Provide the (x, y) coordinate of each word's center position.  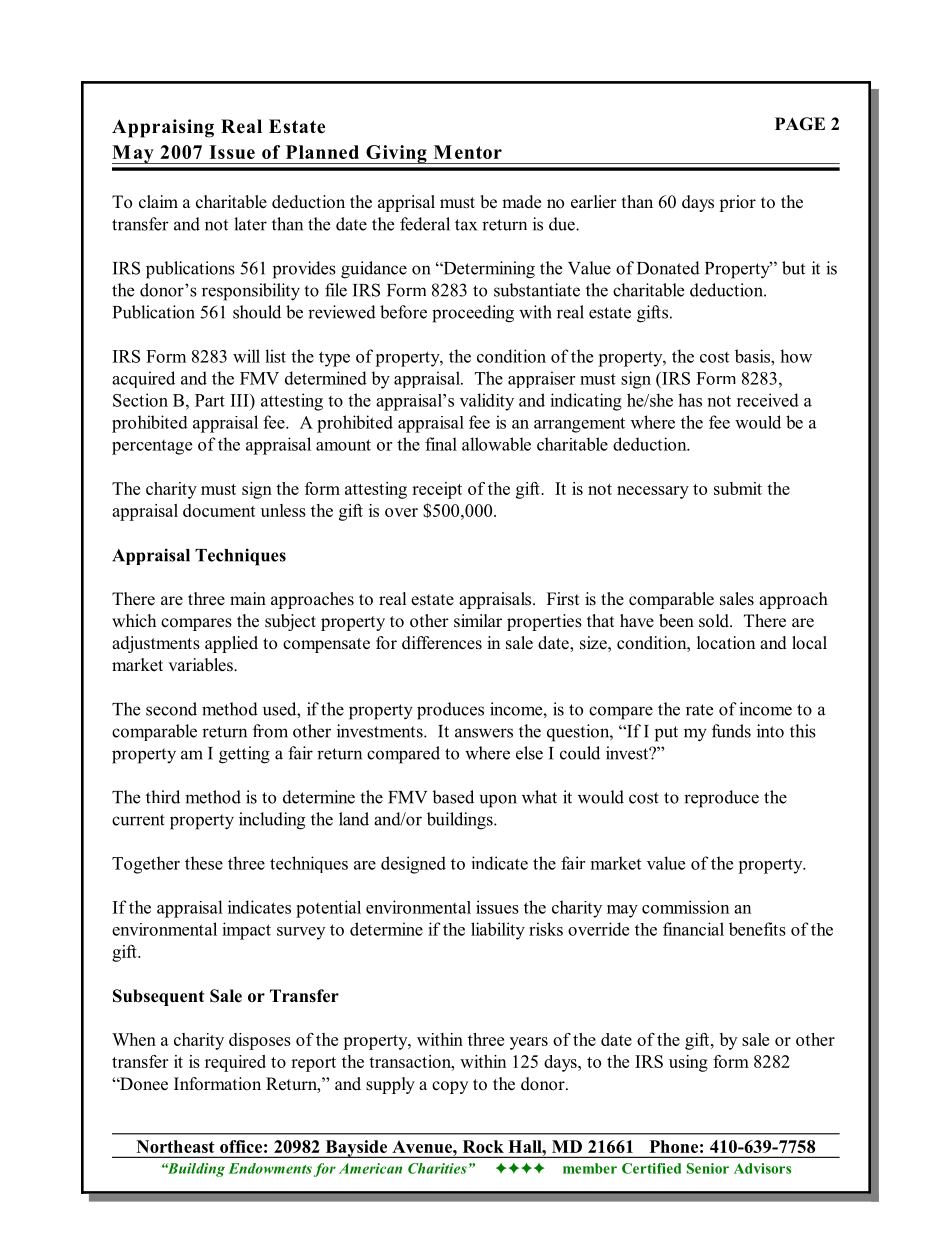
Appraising (163, 128)
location (726, 643)
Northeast (176, 1146)
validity (487, 402)
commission (686, 907)
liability (498, 931)
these (204, 863)
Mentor (468, 152)
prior (737, 203)
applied (231, 644)
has (690, 400)
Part (210, 400)
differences (442, 643)
